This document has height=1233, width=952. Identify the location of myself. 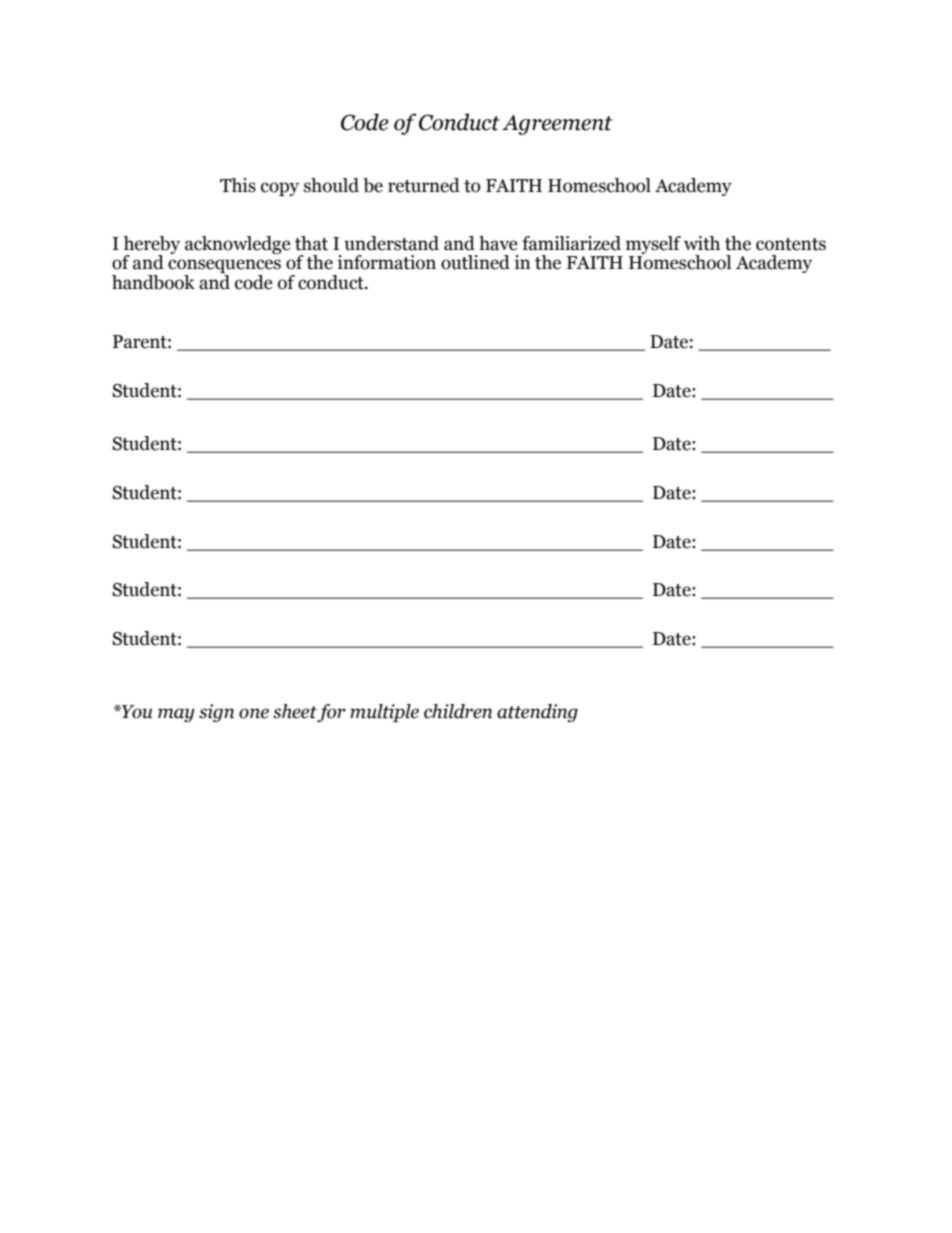
(653, 246).
